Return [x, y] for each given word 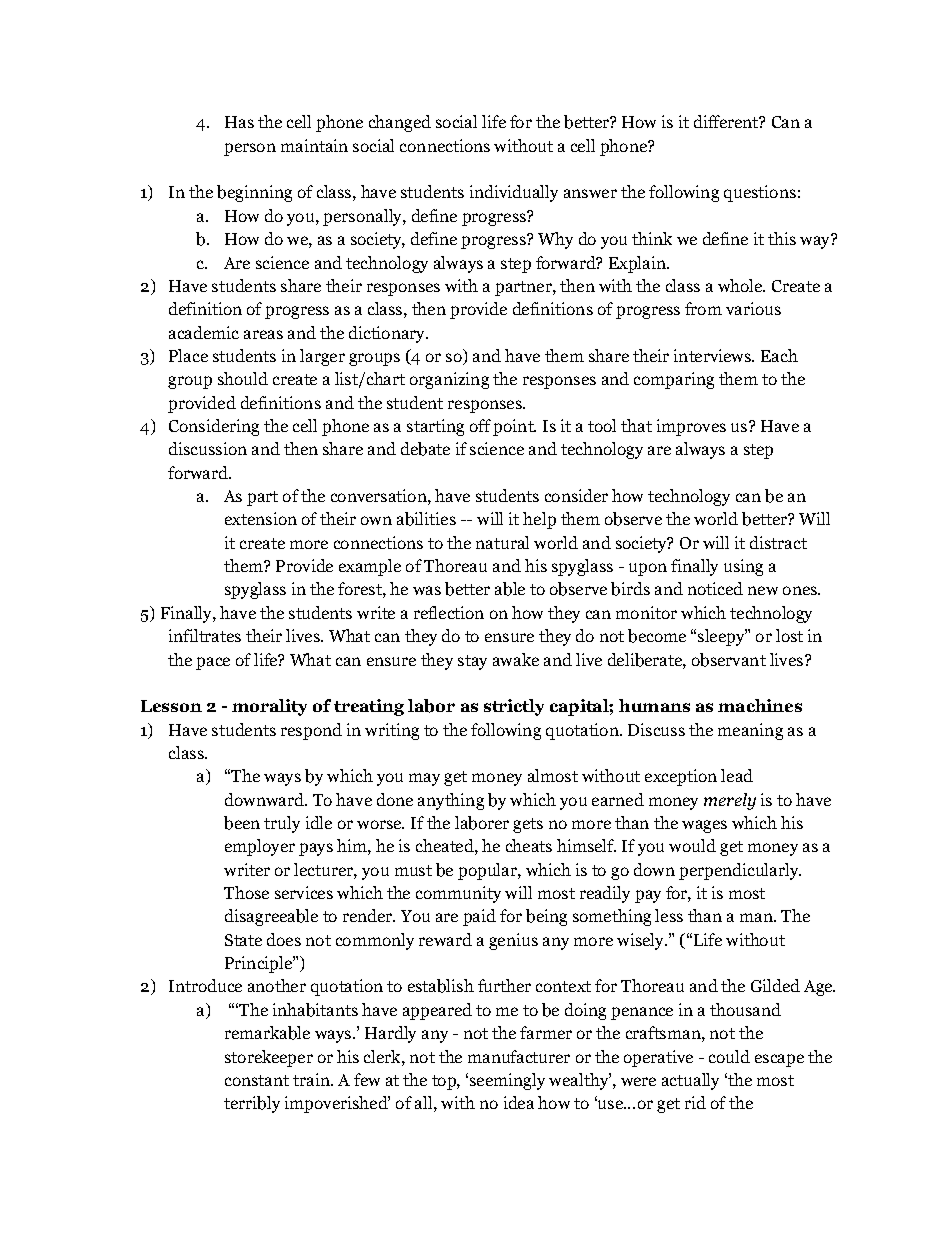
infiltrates [205, 635]
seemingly [506, 1081]
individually [514, 193]
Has [239, 122]
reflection [449, 612]
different [727, 121]
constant [257, 1080]
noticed [715, 588]
